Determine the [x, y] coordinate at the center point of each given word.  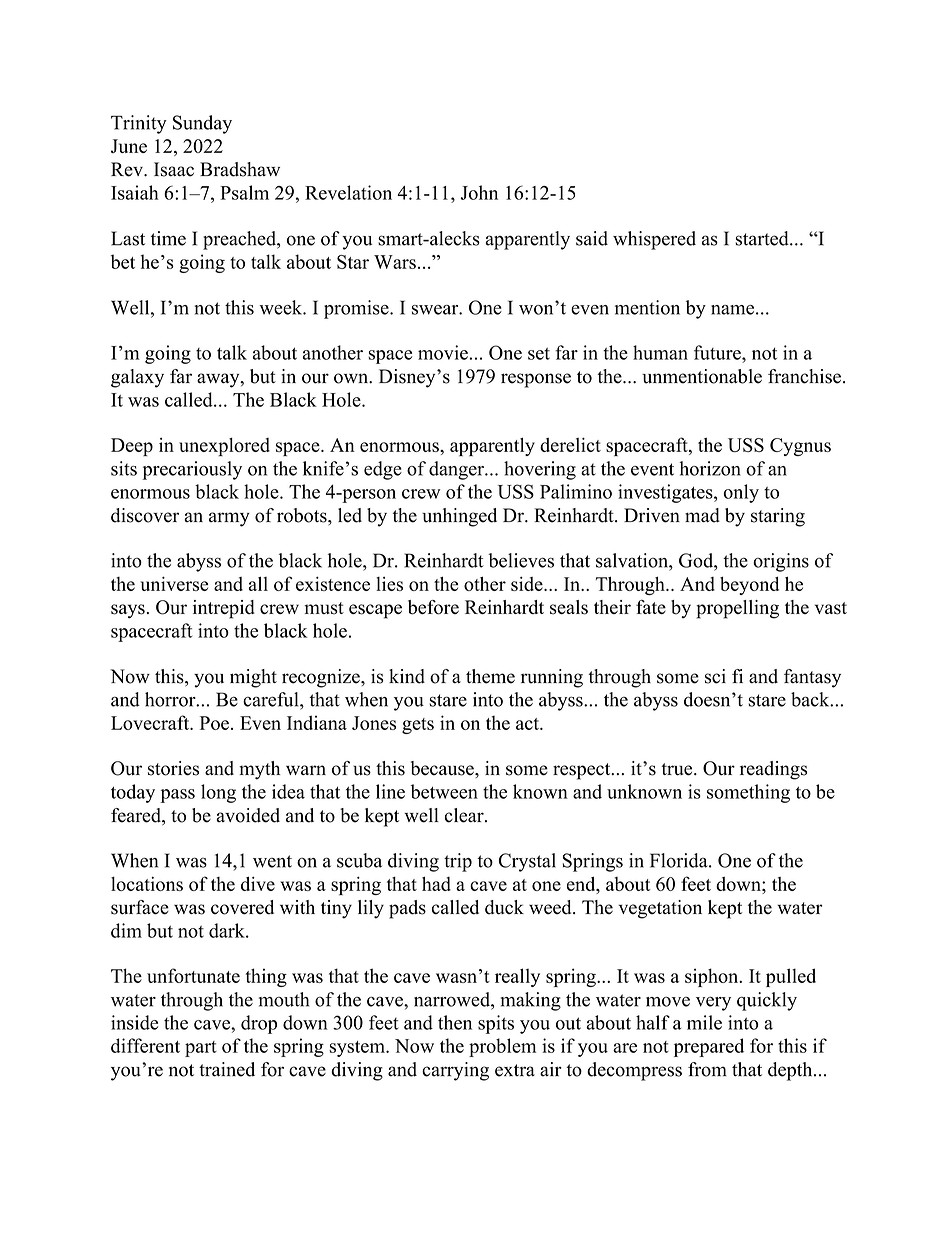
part [201, 1049]
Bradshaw [240, 169]
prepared [709, 1047]
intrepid [224, 609]
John [479, 192]
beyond [749, 585]
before [433, 607]
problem [502, 1047]
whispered [654, 240]
